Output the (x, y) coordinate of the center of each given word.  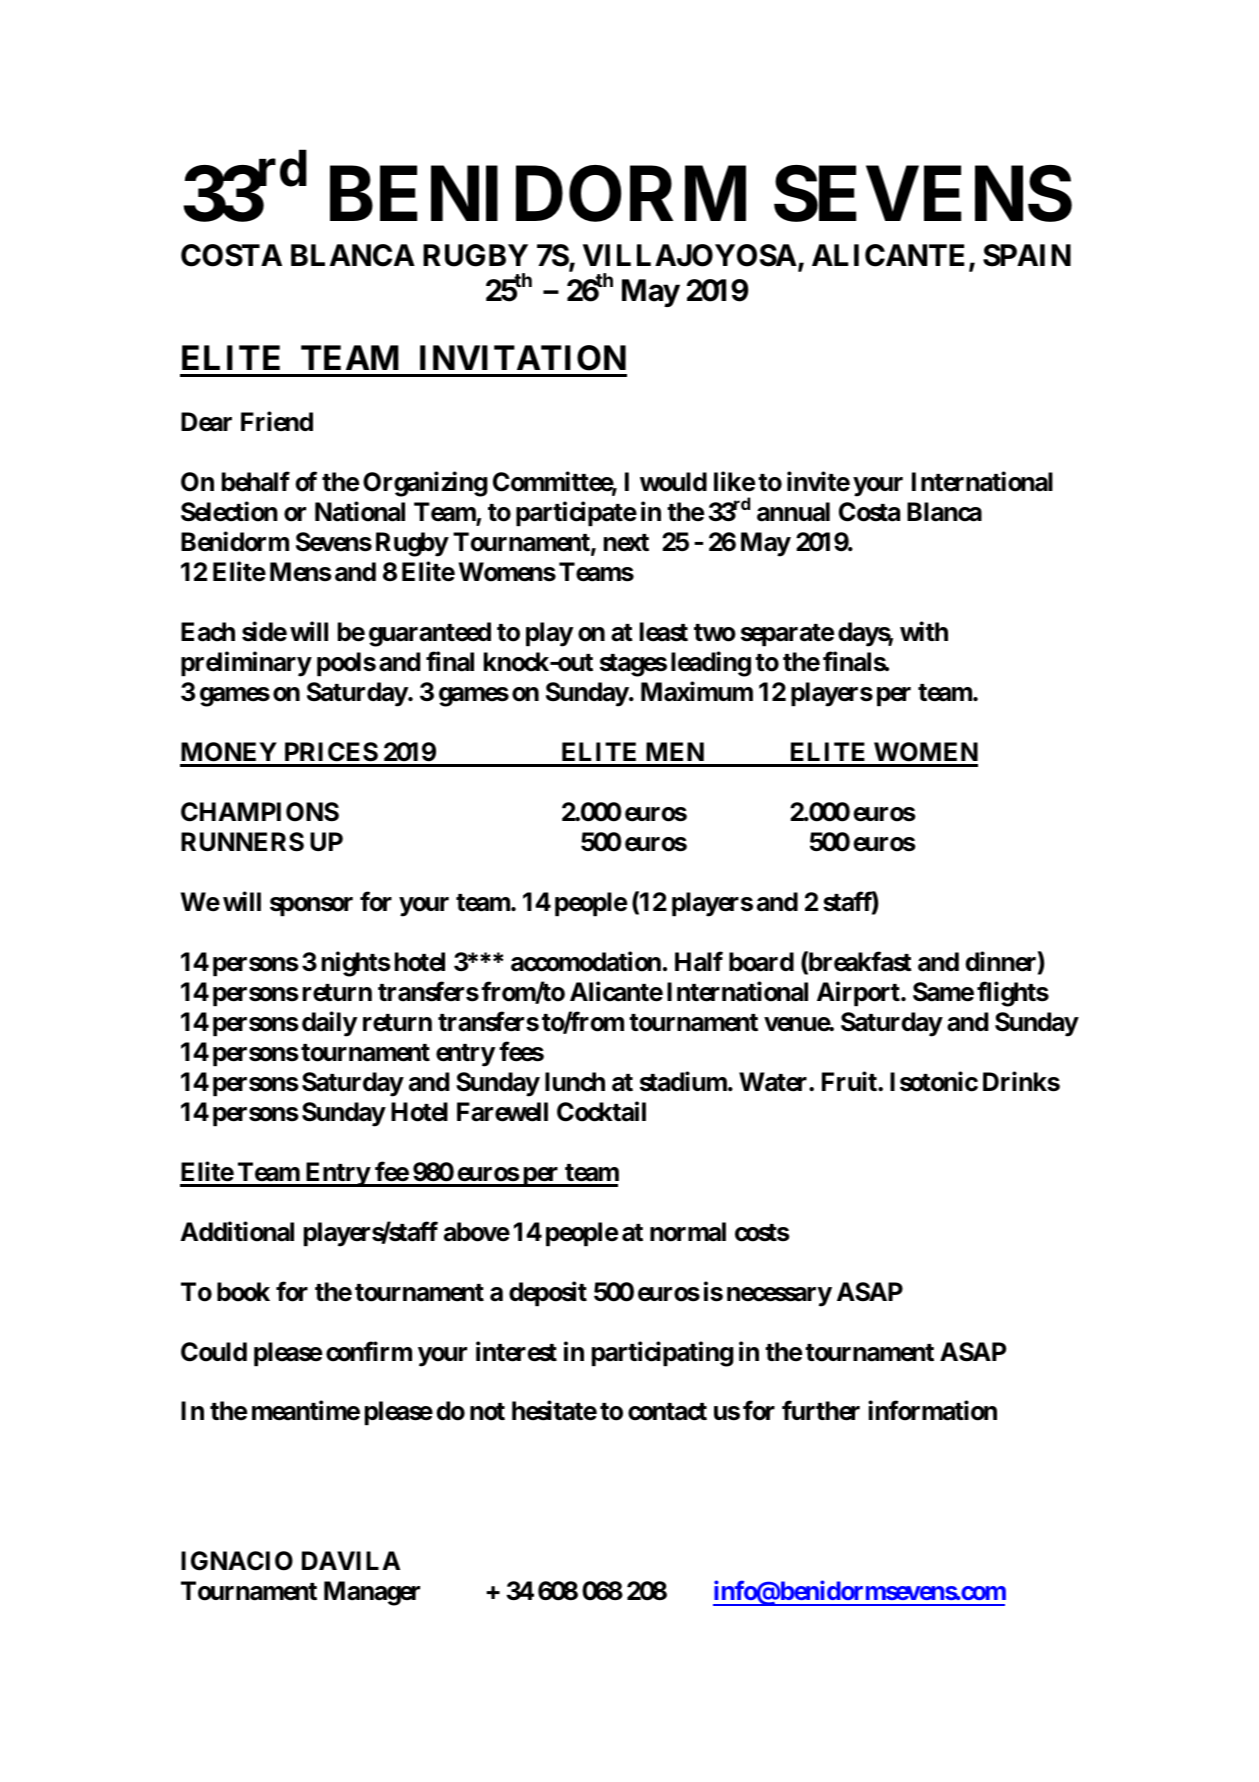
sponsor (311, 906)
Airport (859, 993)
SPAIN (1027, 255)
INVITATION (523, 358)
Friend (277, 422)
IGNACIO (237, 1561)
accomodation (586, 961)
